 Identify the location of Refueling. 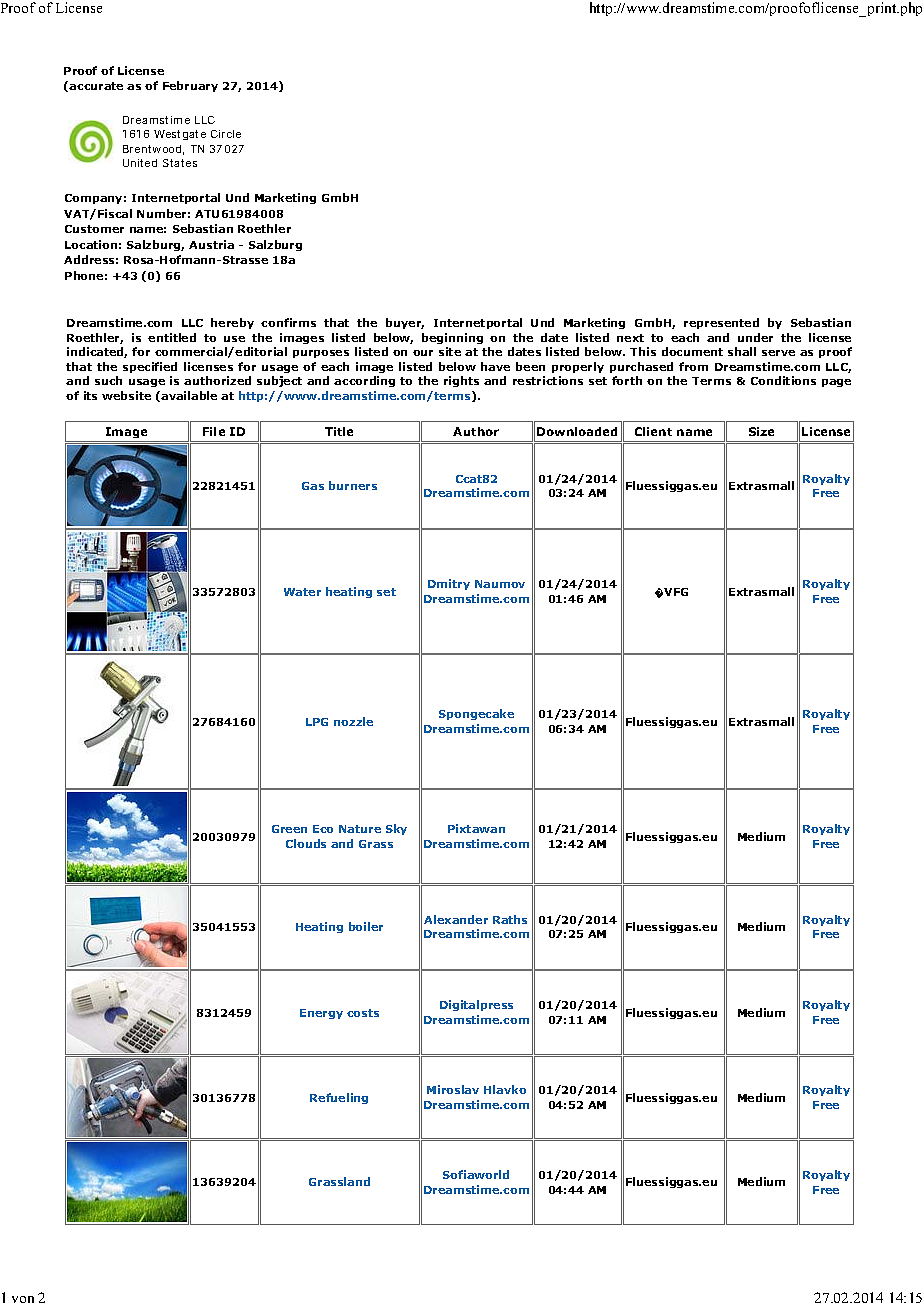
(339, 1098).
